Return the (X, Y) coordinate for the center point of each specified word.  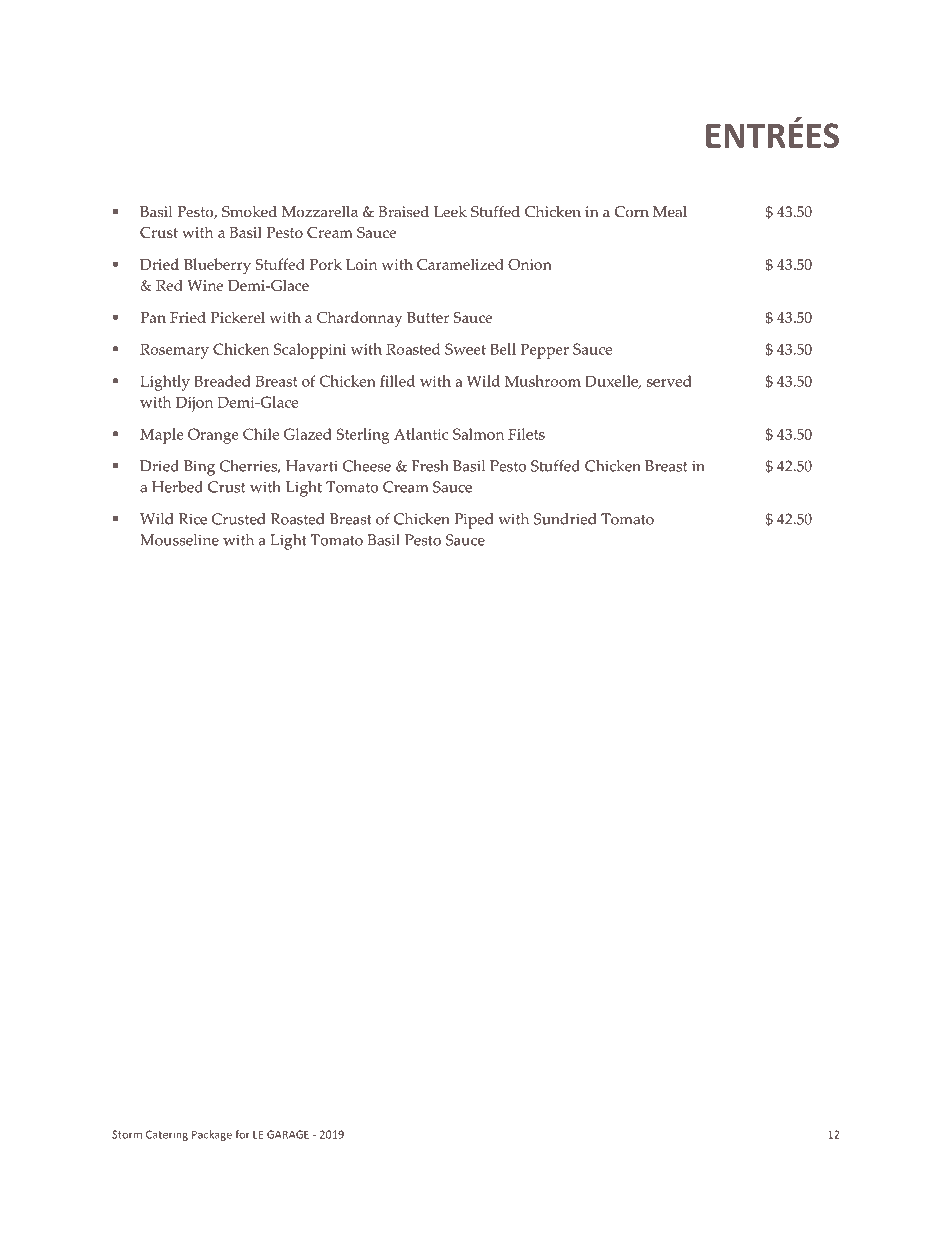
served (669, 381)
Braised (403, 212)
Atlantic (421, 434)
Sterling (363, 436)
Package (212, 1135)
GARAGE (288, 1134)
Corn (632, 212)
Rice (193, 519)
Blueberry (217, 266)
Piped (474, 521)
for (242, 1134)
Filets (526, 434)
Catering (167, 1135)
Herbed (177, 487)
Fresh (430, 466)
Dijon (194, 404)
